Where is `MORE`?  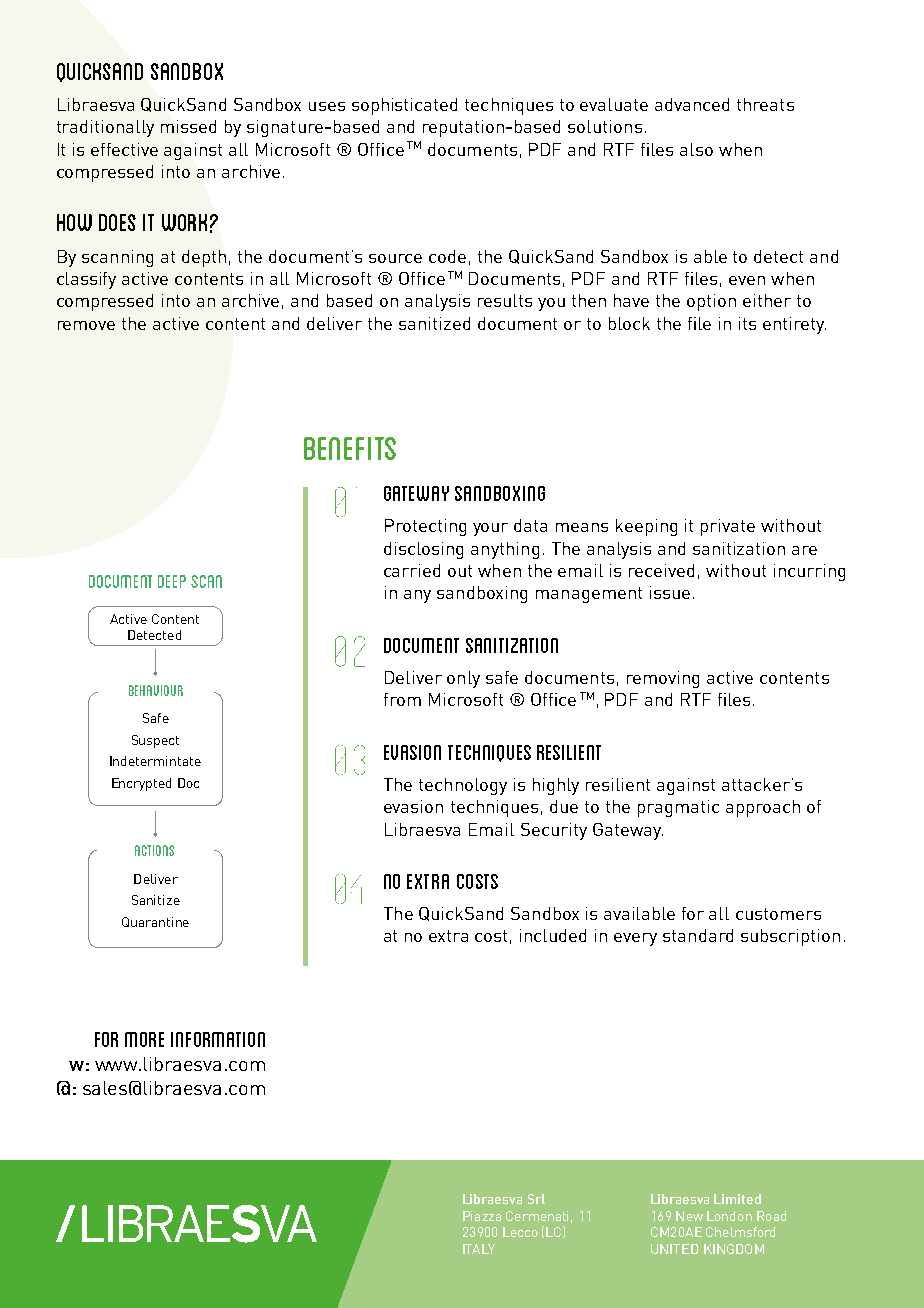 MORE is located at coordinates (144, 1039).
